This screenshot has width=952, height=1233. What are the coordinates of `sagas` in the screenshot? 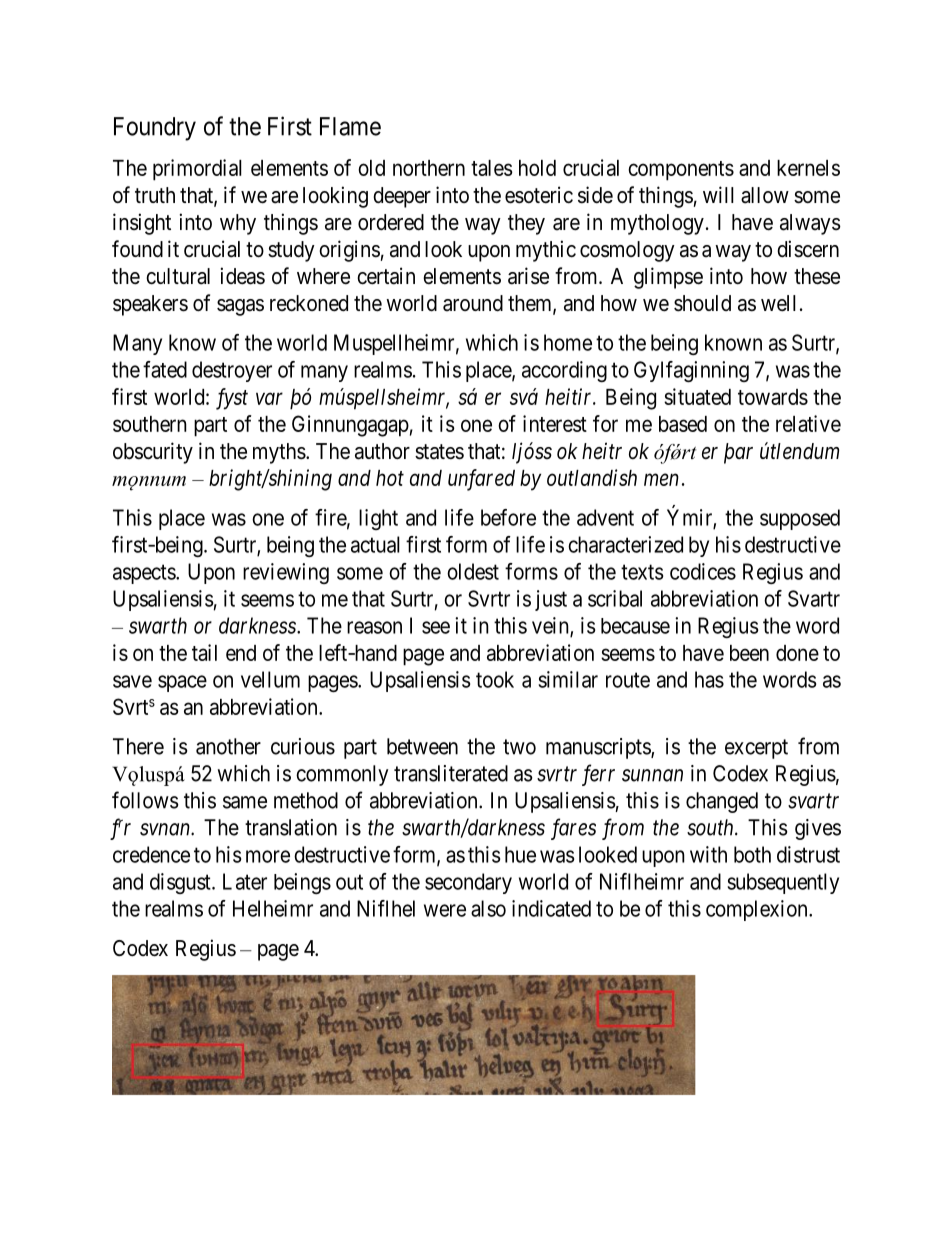 It's located at (240, 307).
